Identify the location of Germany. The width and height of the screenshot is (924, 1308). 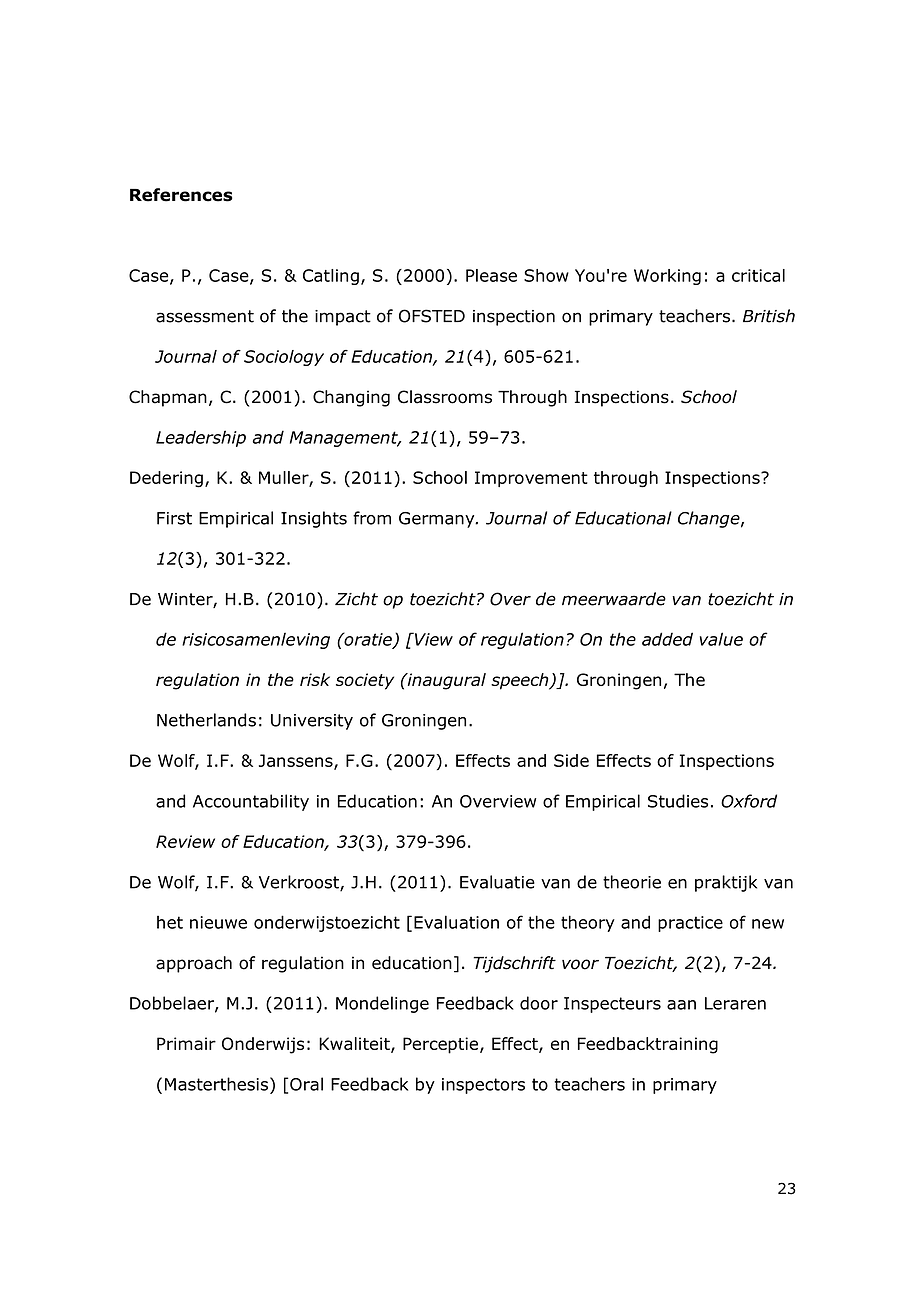
(438, 520).
